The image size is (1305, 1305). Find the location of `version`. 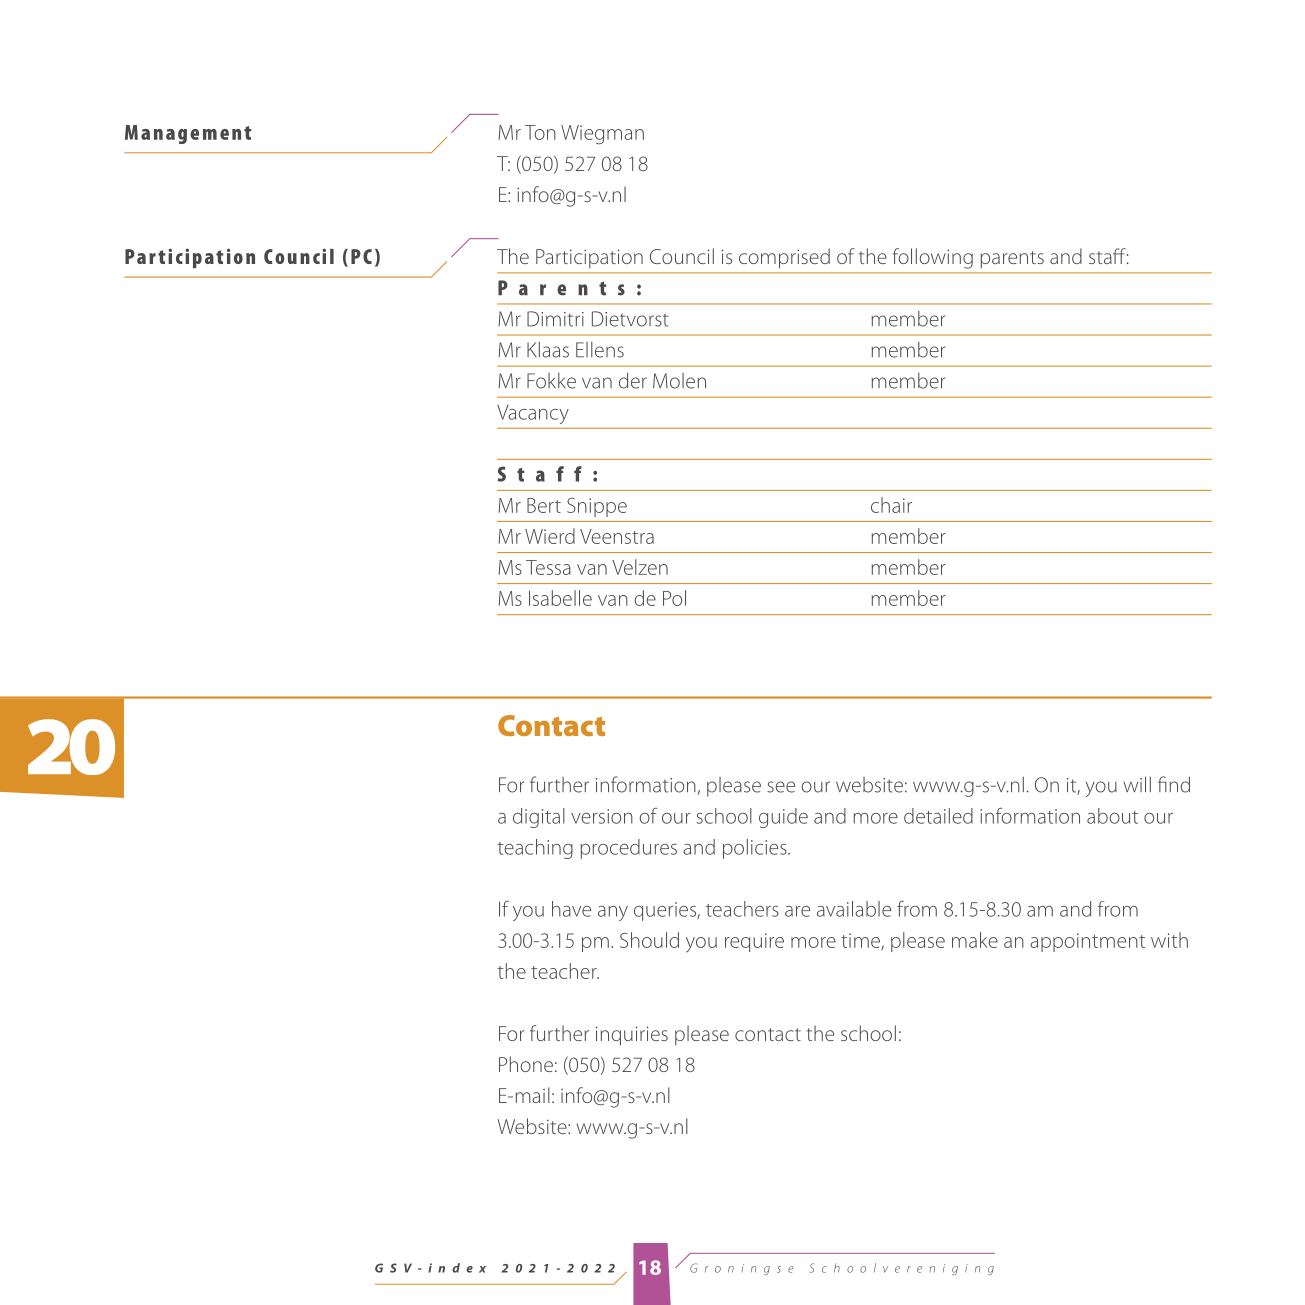

version is located at coordinates (602, 816).
